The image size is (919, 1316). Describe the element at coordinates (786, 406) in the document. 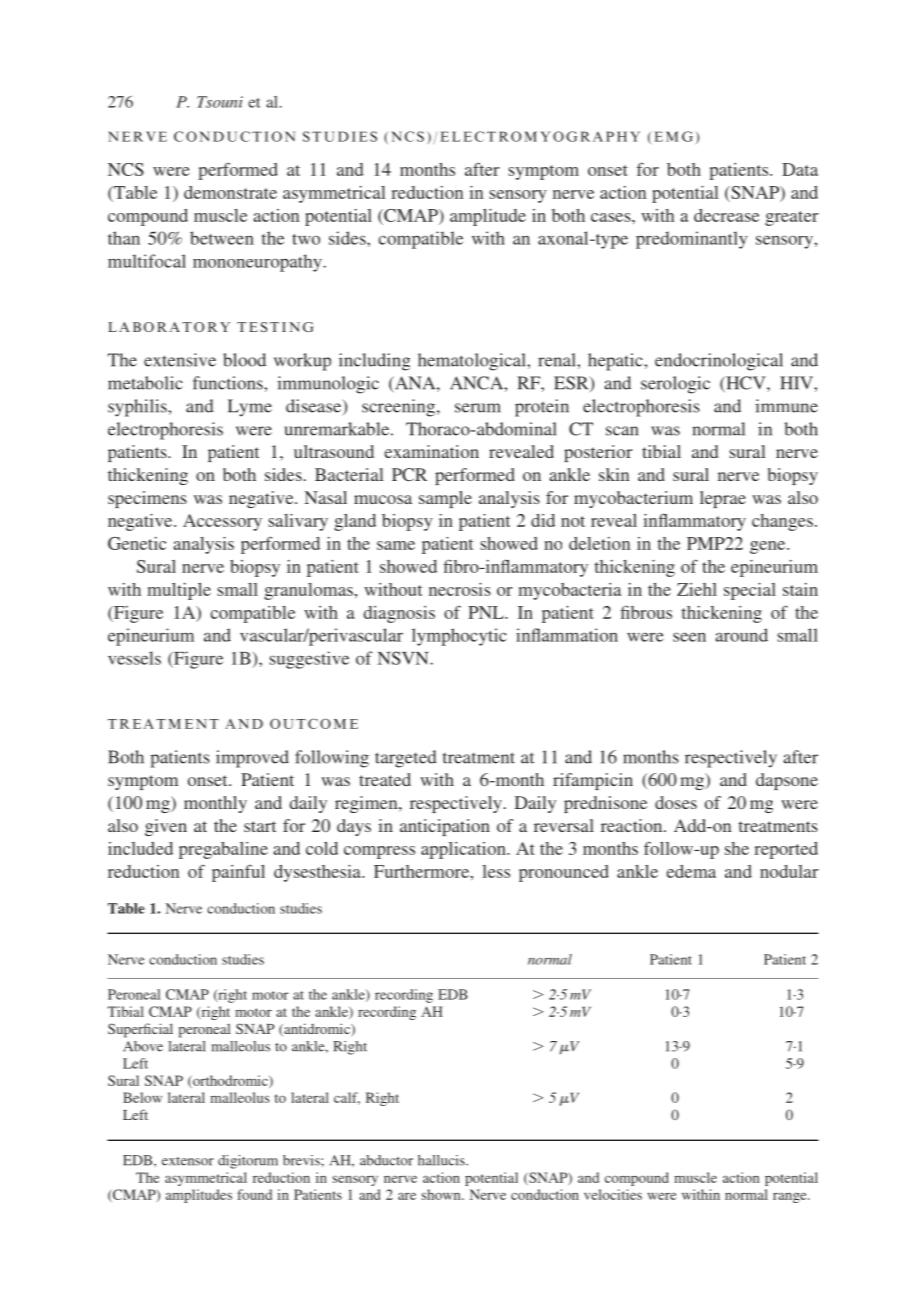

I see `immune` at that location.
